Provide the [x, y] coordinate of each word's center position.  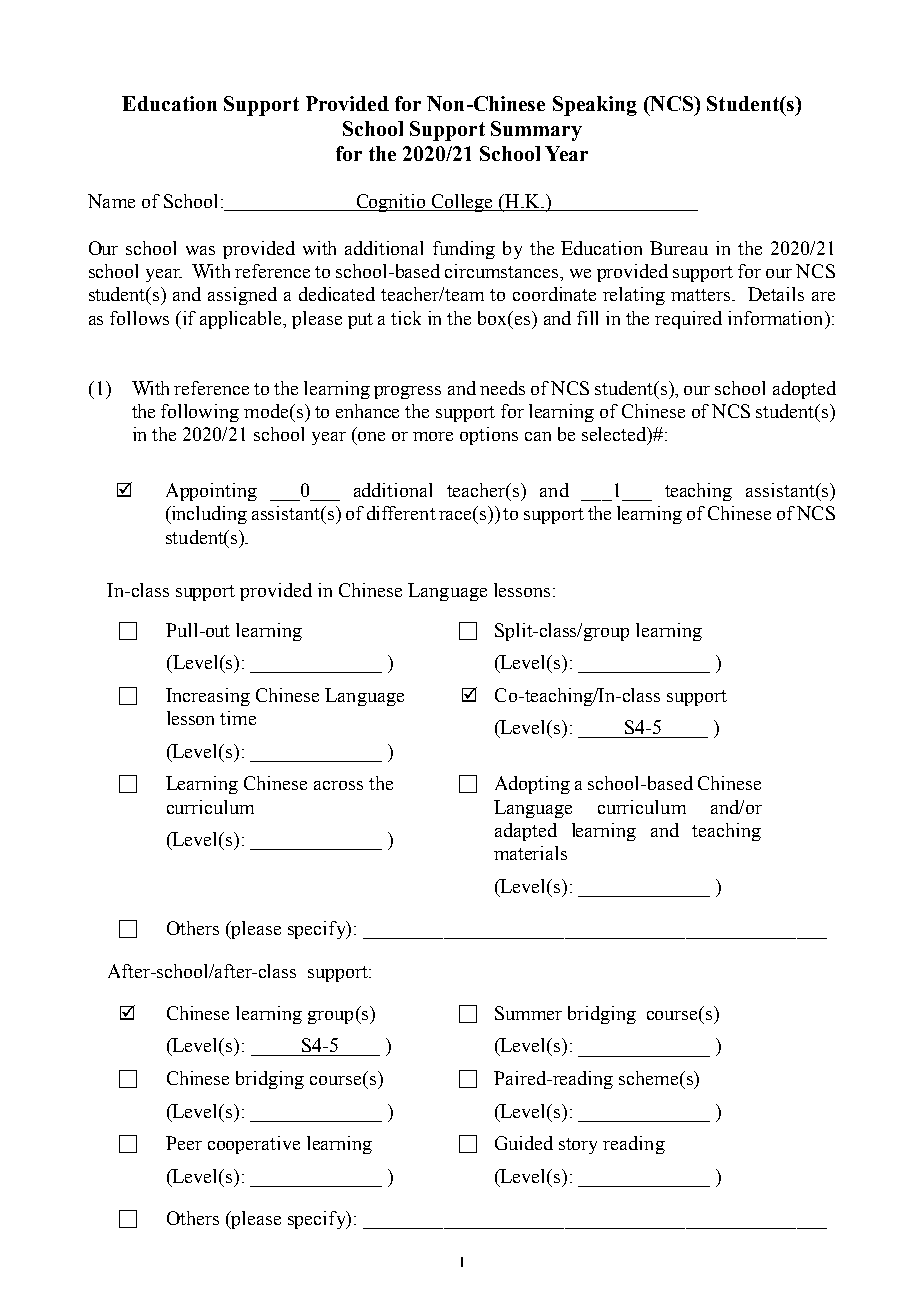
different [401, 513]
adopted [804, 390]
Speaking [595, 106]
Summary [536, 131]
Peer [184, 1143]
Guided [524, 1143]
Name [111, 201]
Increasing [208, 697]
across [338, 785]
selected [615, 435]
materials [530, 853]
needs [502, 388]
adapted [526, 832]
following [200, 413]
